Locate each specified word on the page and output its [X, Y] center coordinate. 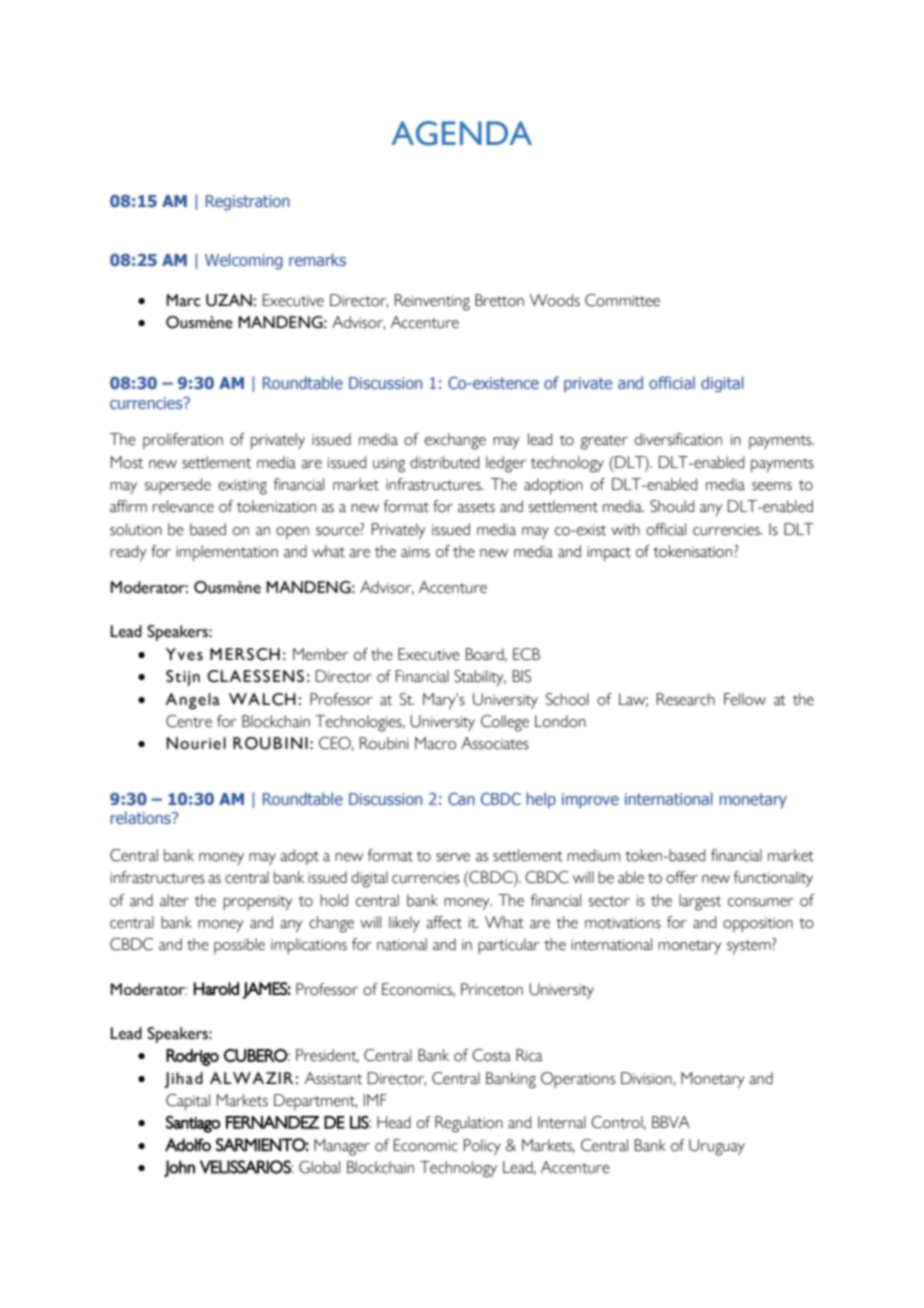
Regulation [469, 1124]
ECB [526, 654]
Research [686, 699]
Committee [622, 300]
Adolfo [188, 1145]
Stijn [183, 678]
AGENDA [461, 133]
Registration [248, 203]
